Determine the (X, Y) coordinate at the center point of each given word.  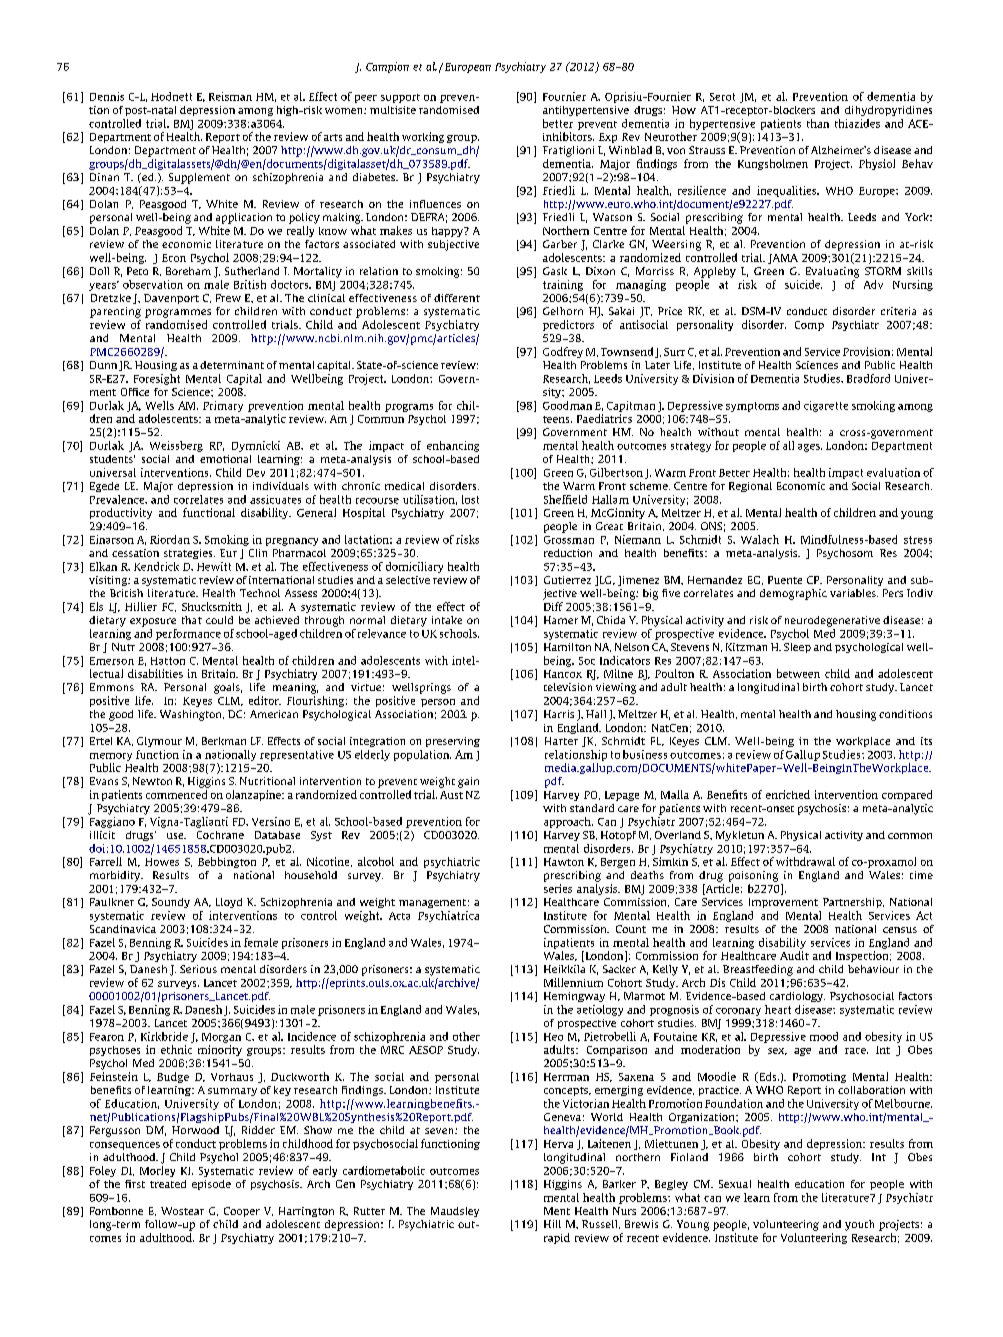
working (423, 137)
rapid (557, 1238)
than (818, 123)
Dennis (107, 96)
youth (859, 1225)
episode (211, 1185)
